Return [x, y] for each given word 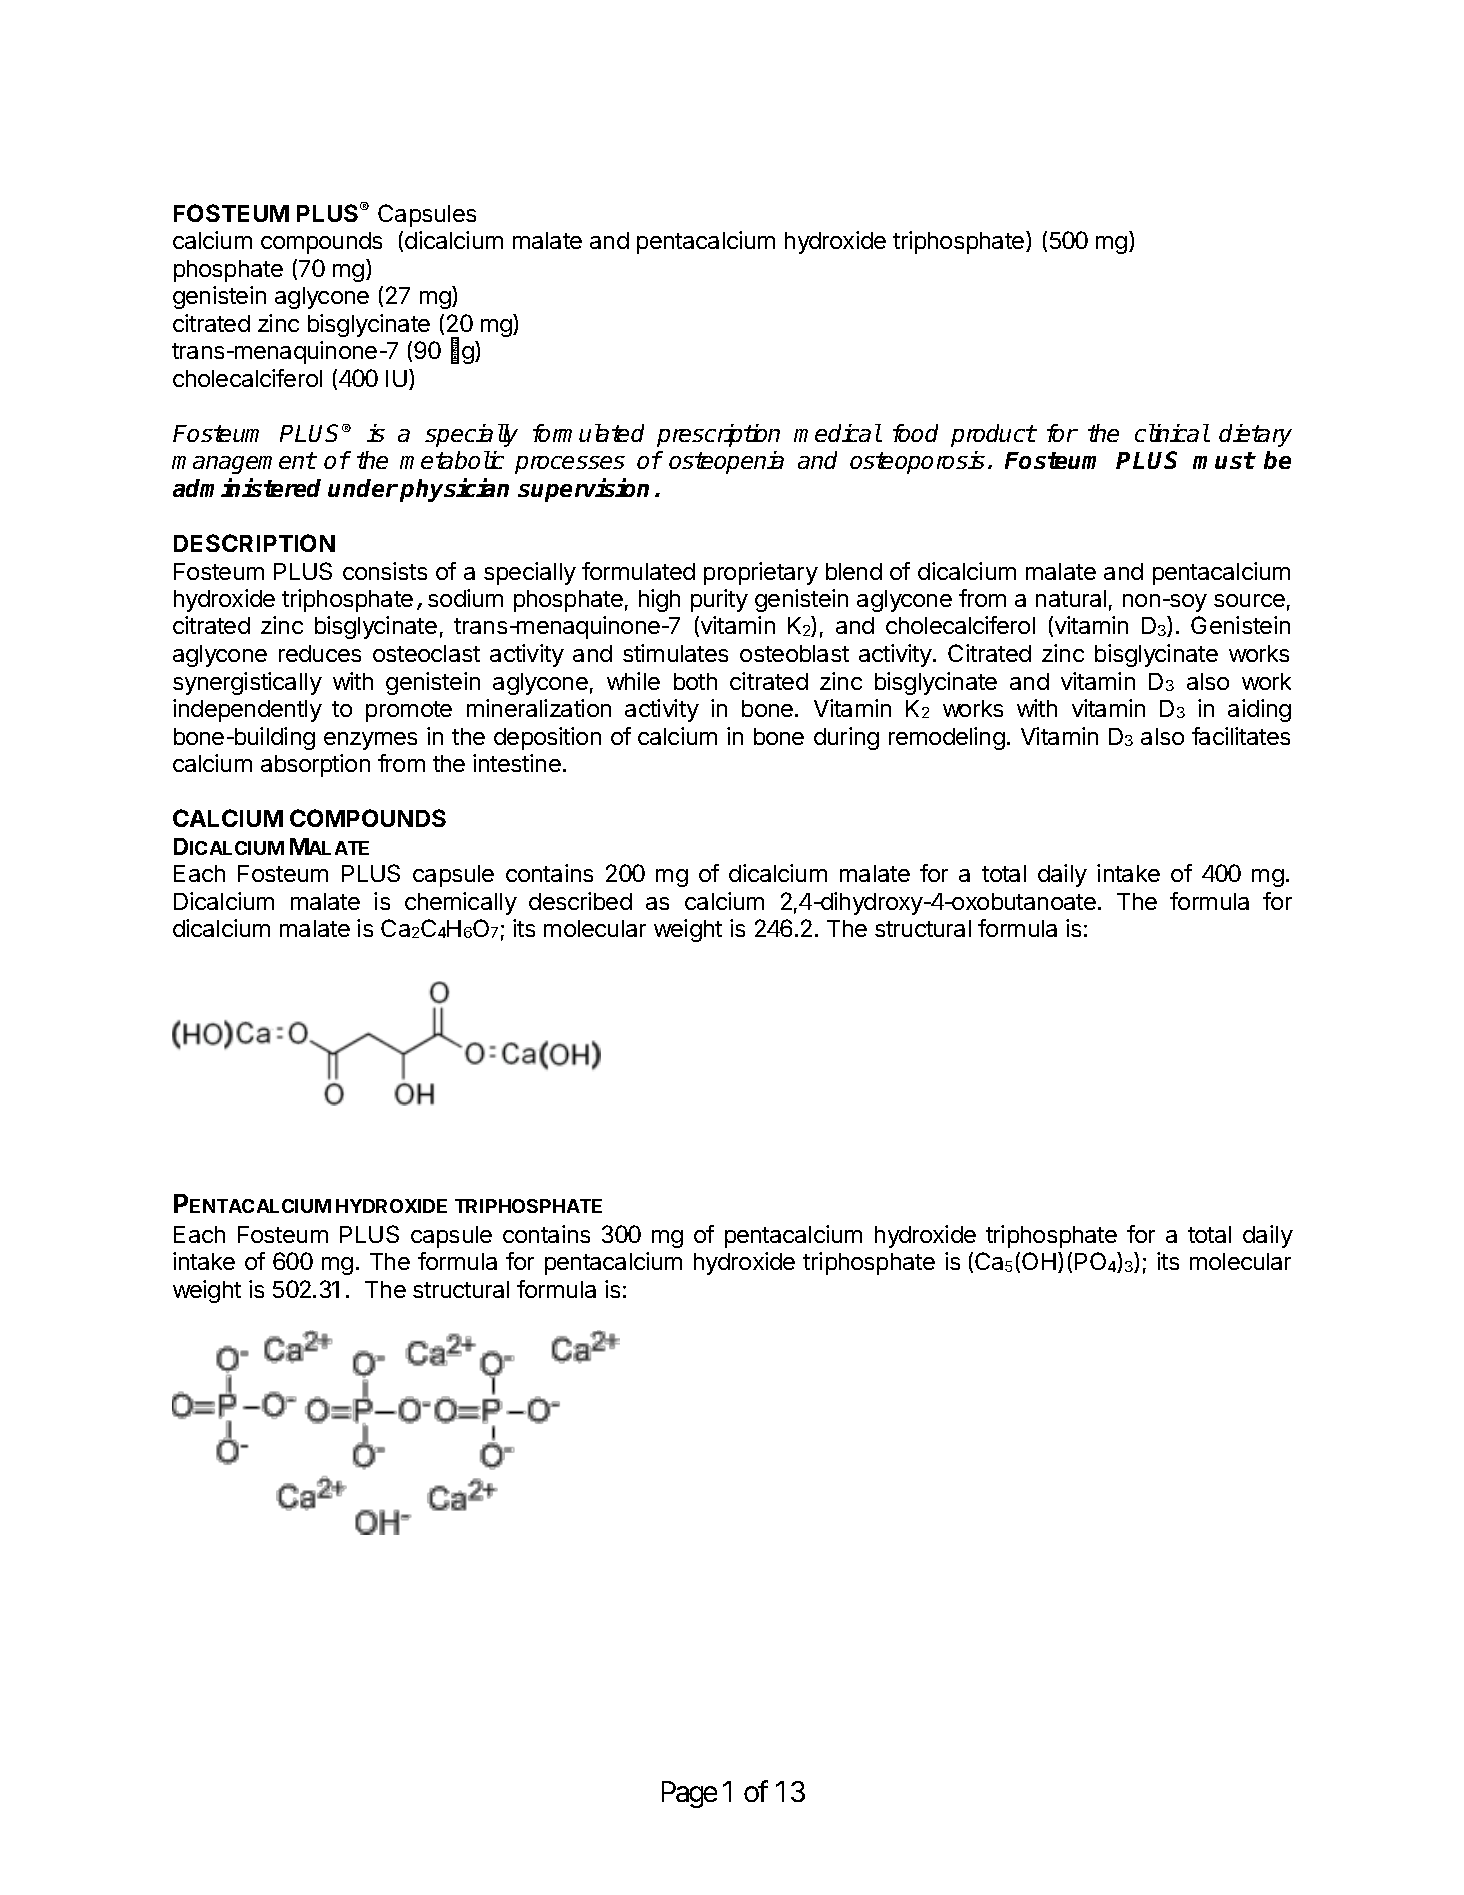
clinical [1172, 433]
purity [719, 600]
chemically [461, 903]
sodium [465, 598]
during [846, 738]
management [244, 463]
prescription [718, 435]
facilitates [1241, 736]
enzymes [370, 741]
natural [1071, 598]
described [580, 901]
